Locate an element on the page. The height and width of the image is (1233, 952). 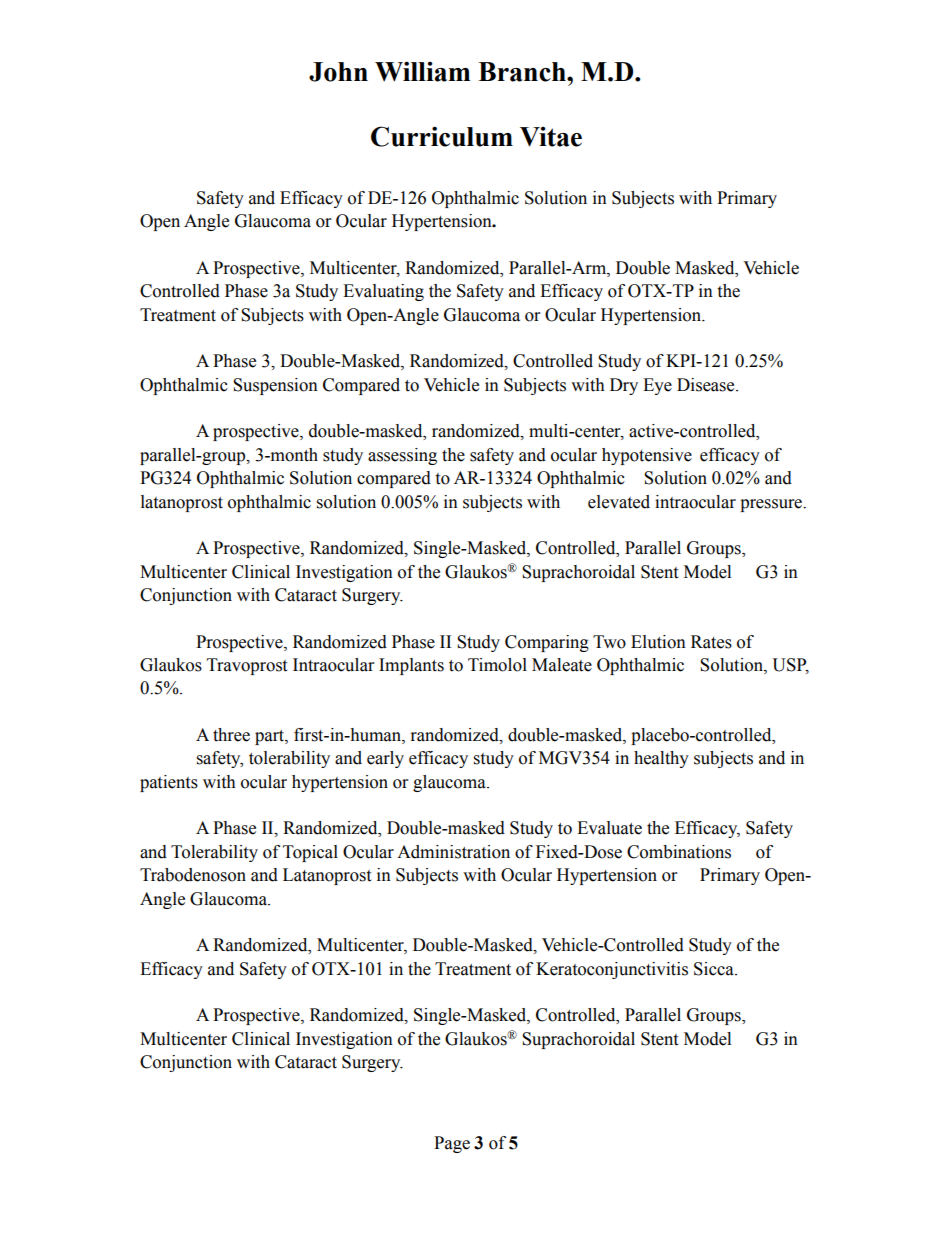
John is located at coordinates (338, 72).
